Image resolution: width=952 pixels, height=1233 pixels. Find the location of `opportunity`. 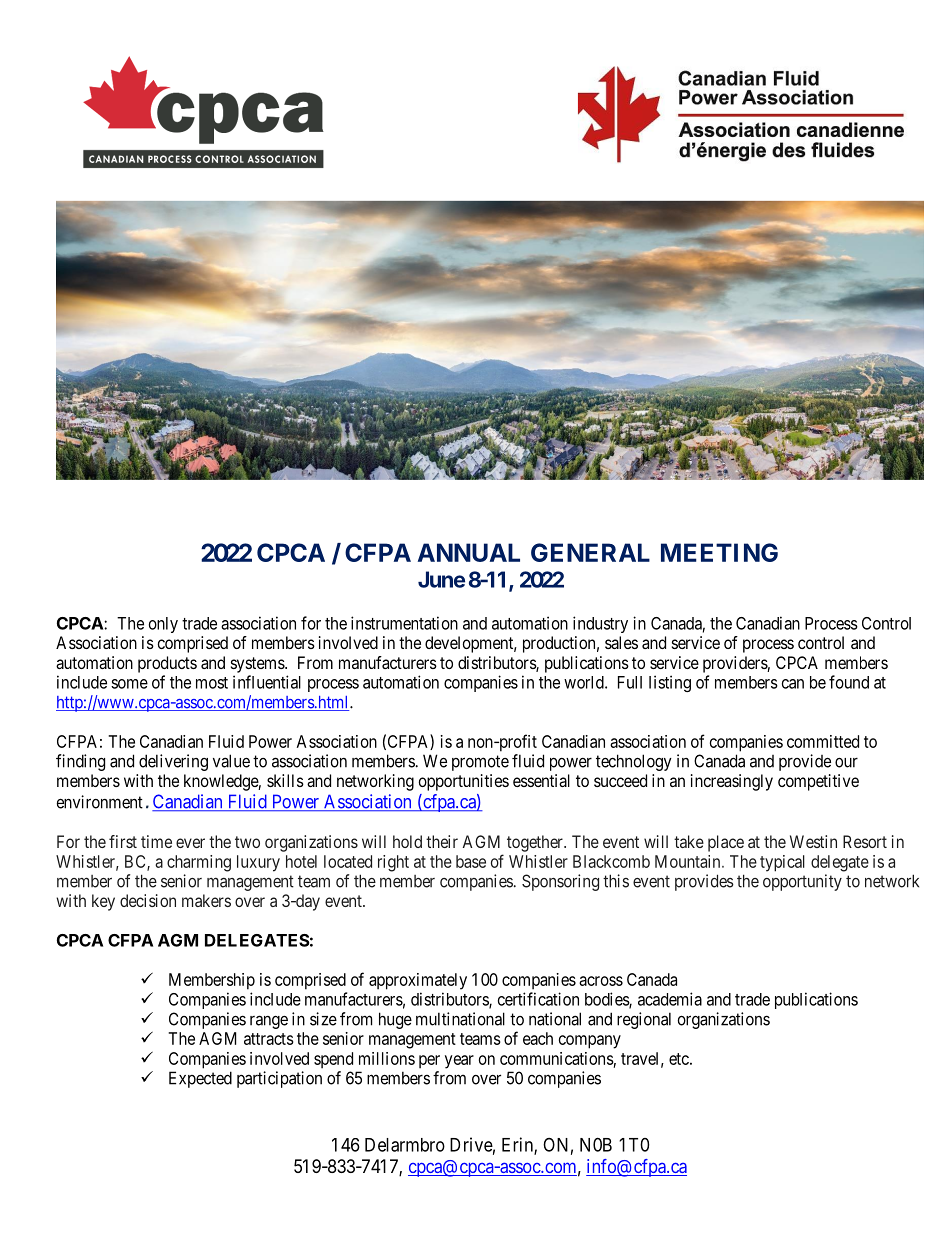

opportunity is located at coordinates (802, 882).
